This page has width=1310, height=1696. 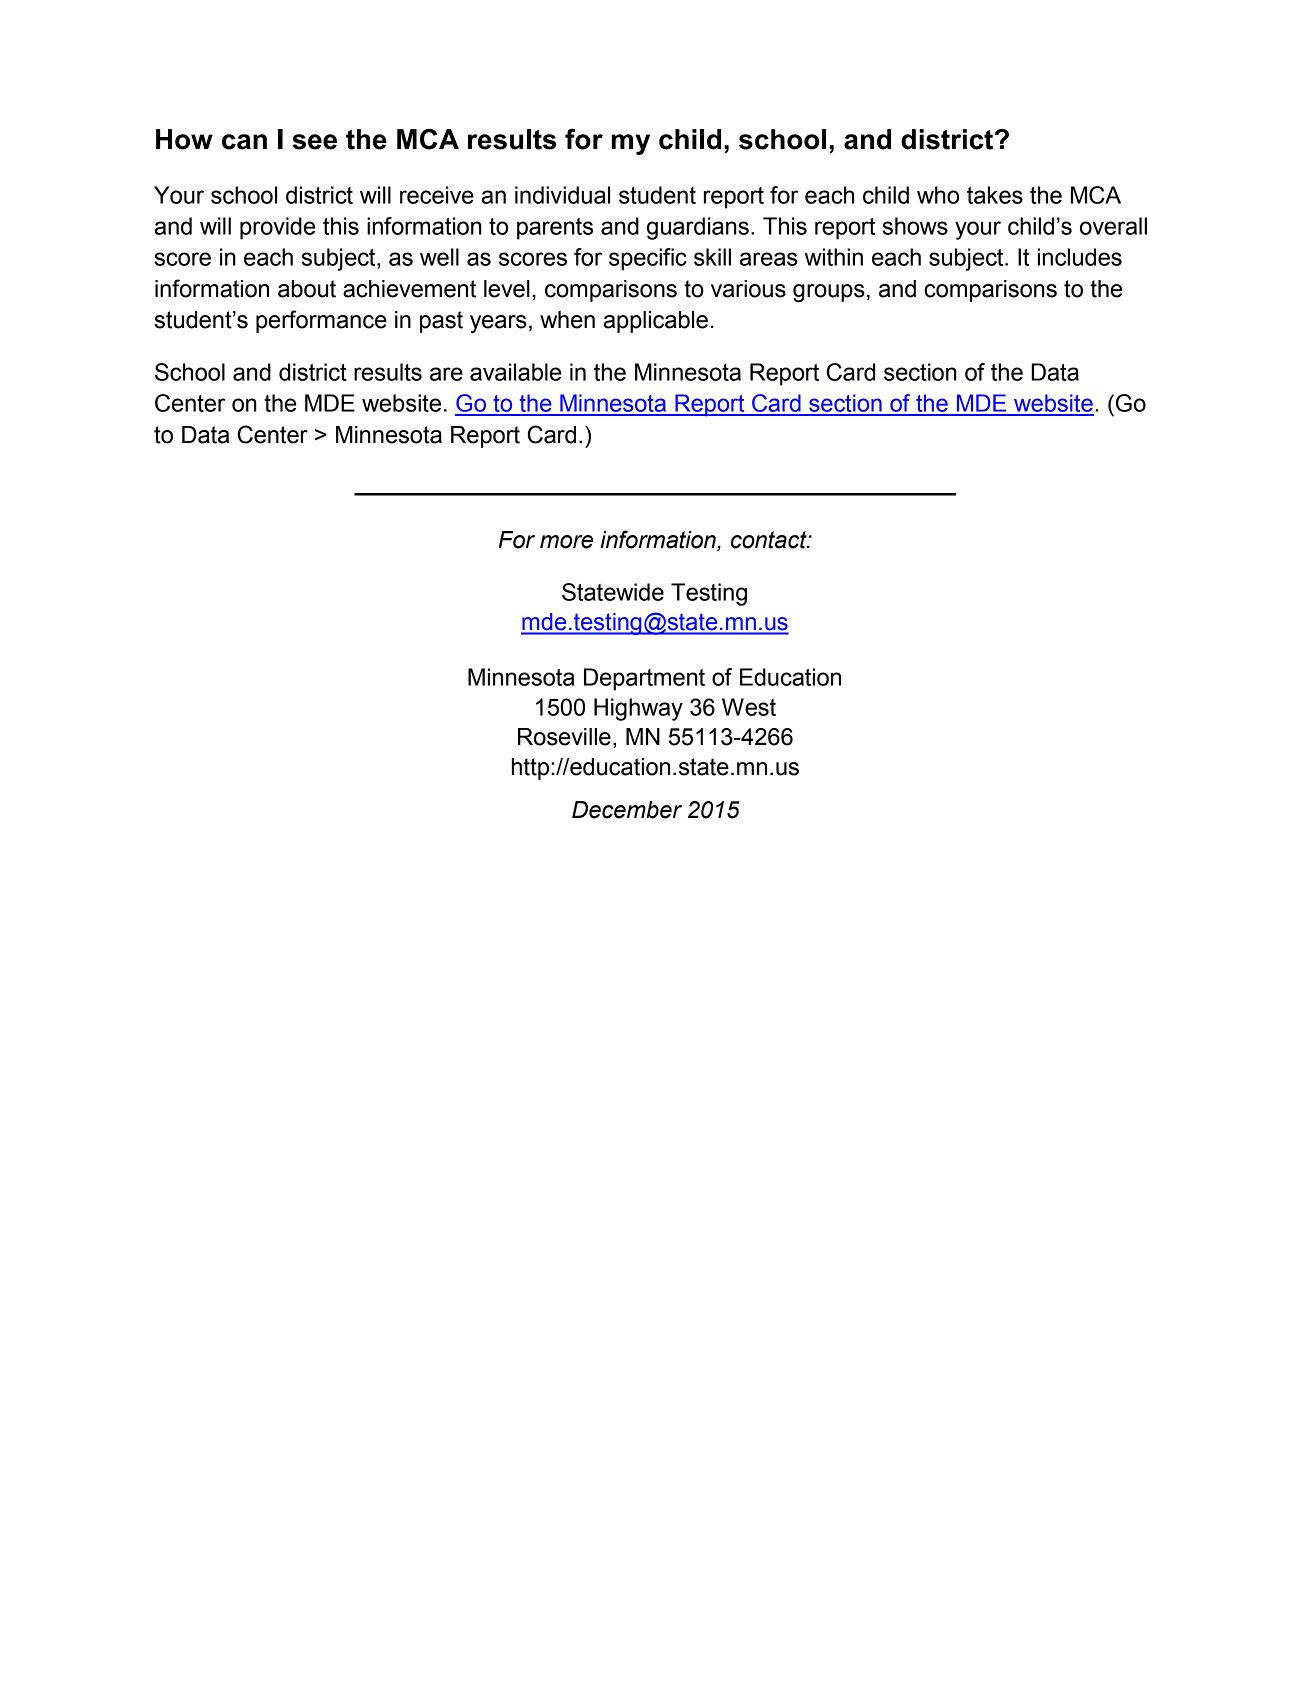 I want to click on takes, so click(x=995, y=195).
